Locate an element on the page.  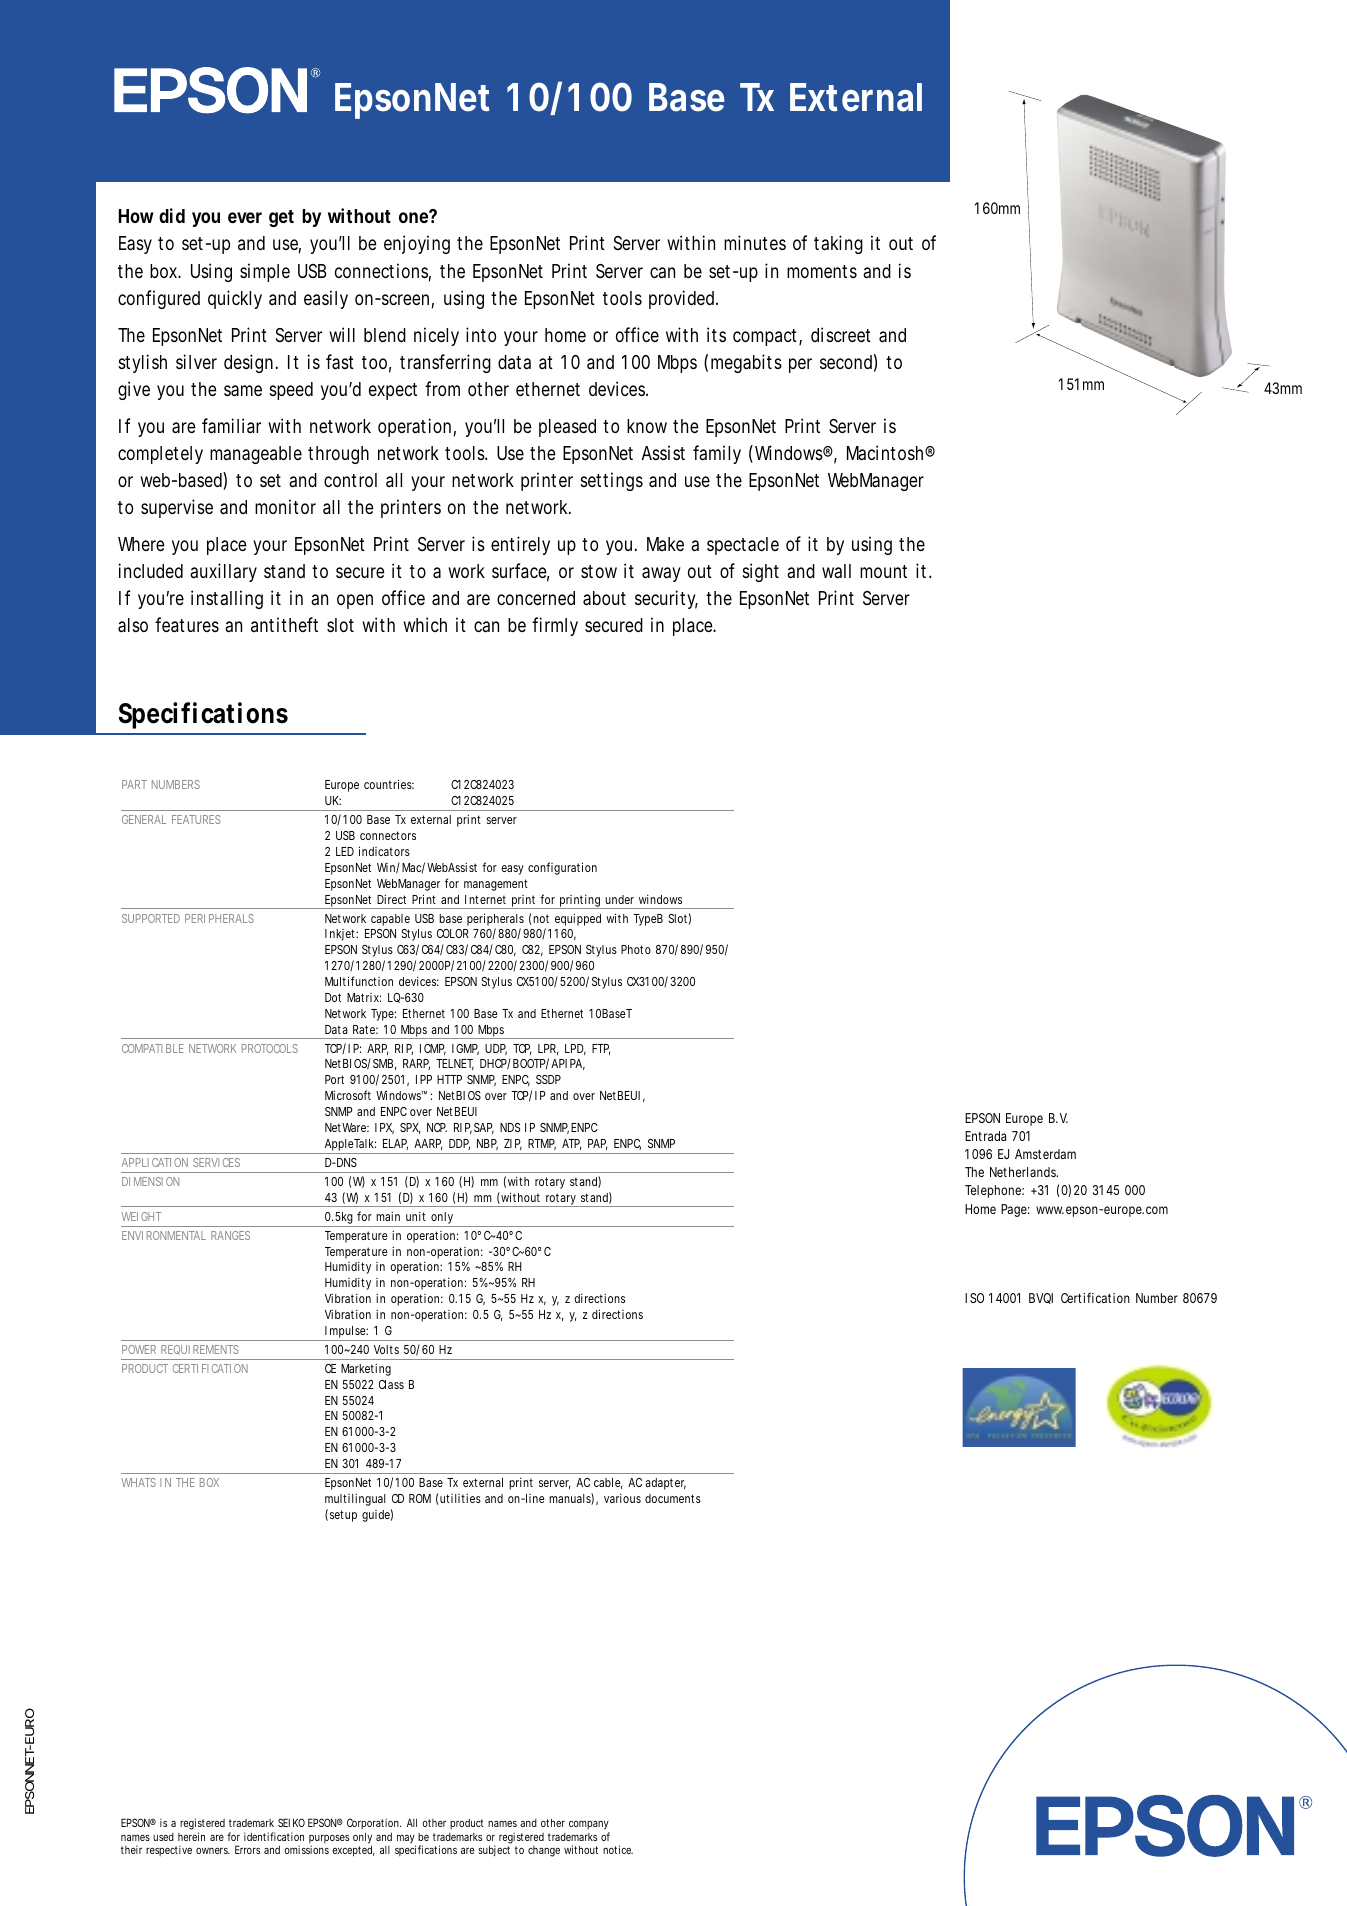
wall is located at coordinates (836, 571).
